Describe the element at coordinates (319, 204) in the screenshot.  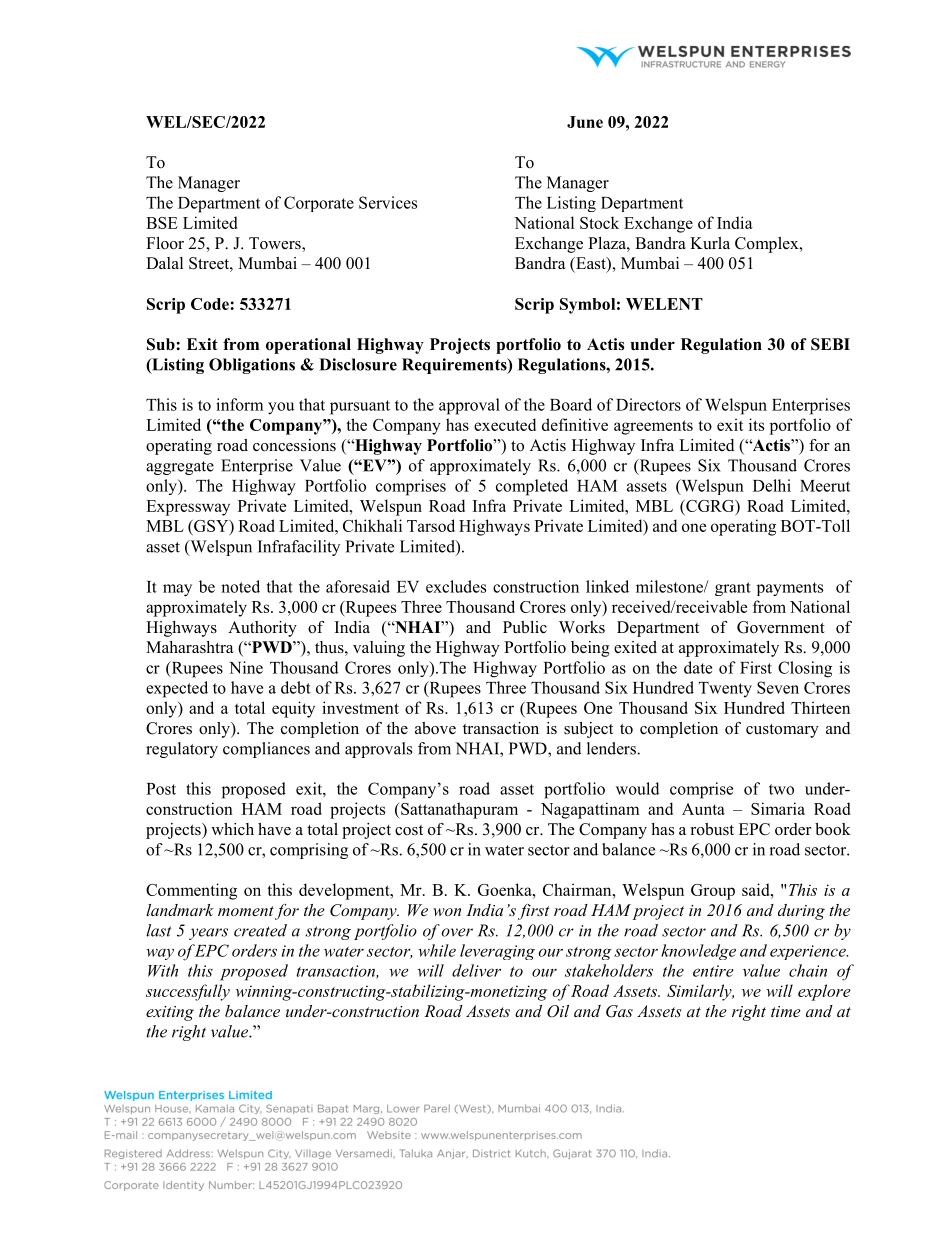
I see `Corporate` at that location.
